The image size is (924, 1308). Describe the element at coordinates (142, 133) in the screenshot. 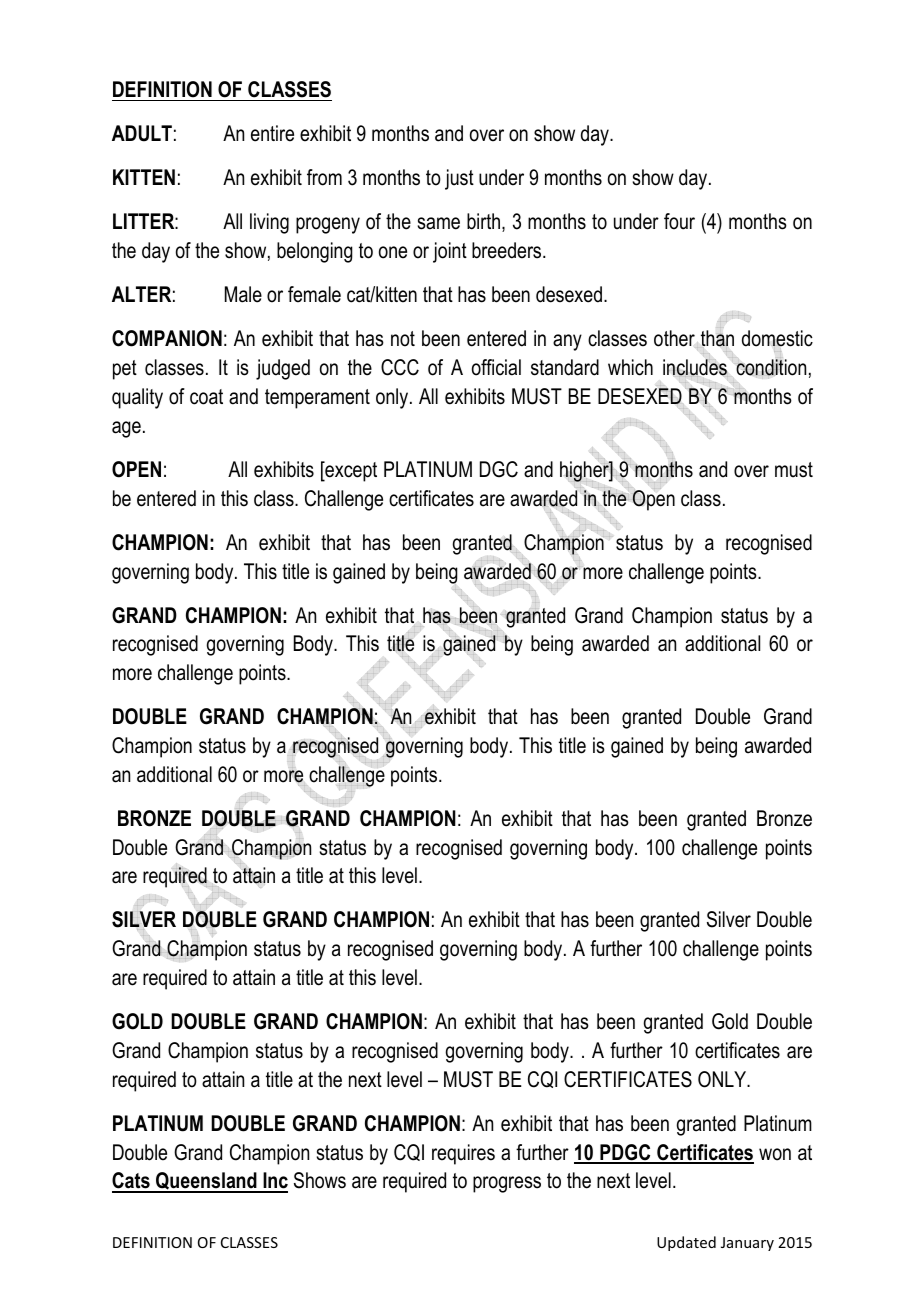

I see `ADULT` at that location.
